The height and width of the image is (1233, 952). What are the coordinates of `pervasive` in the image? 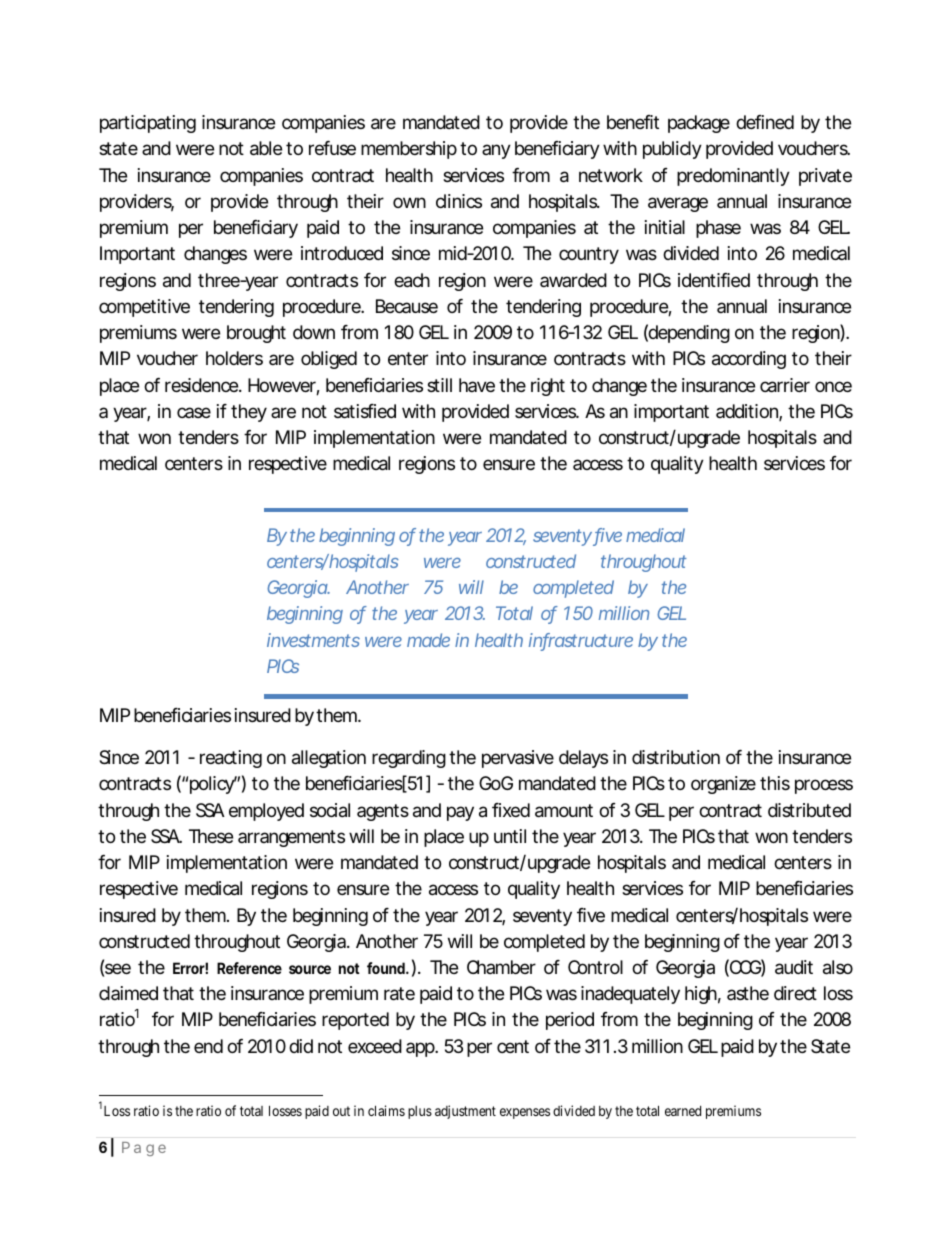 It's located at (518, 759).
